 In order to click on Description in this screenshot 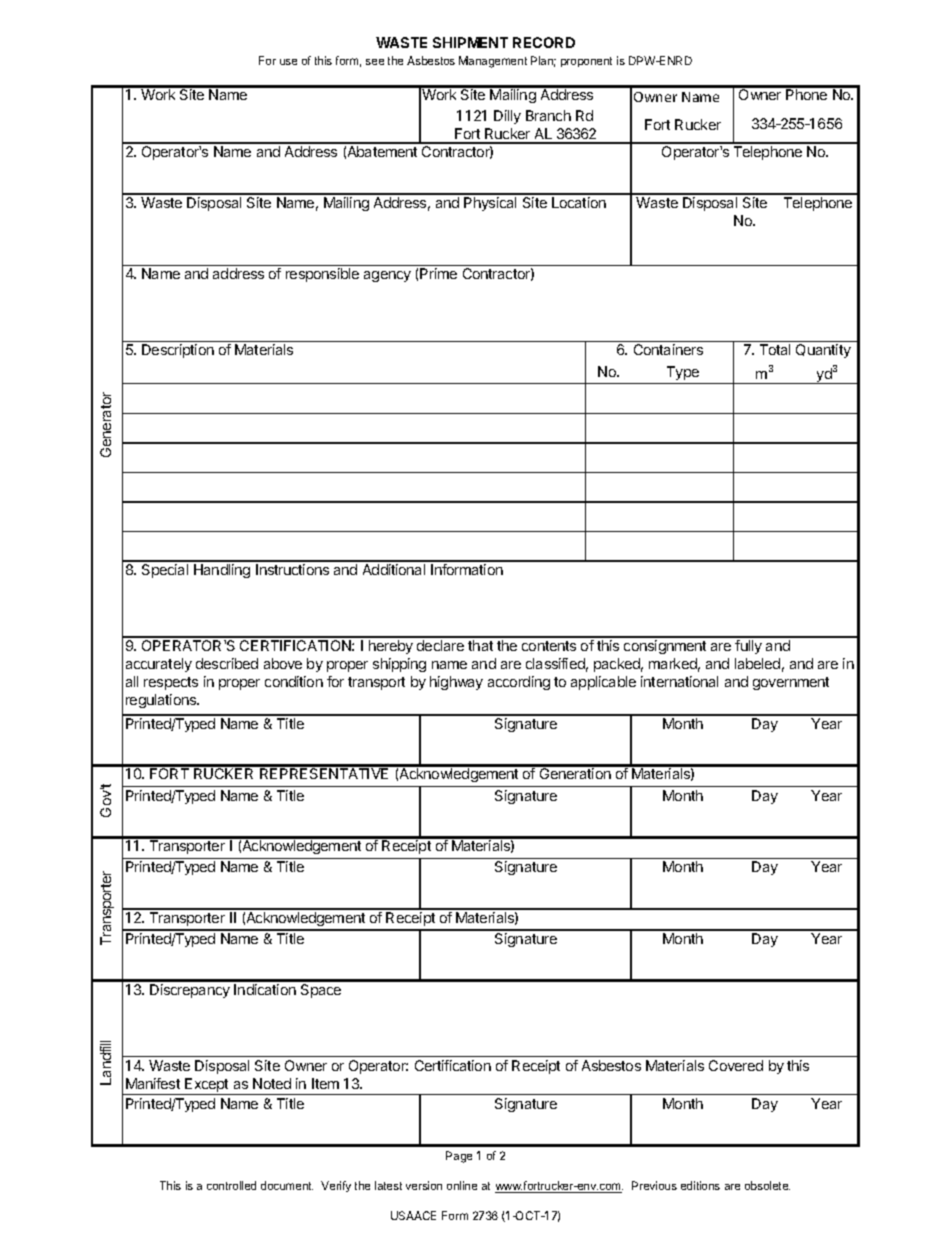, I will do `click(178, 351)`.
